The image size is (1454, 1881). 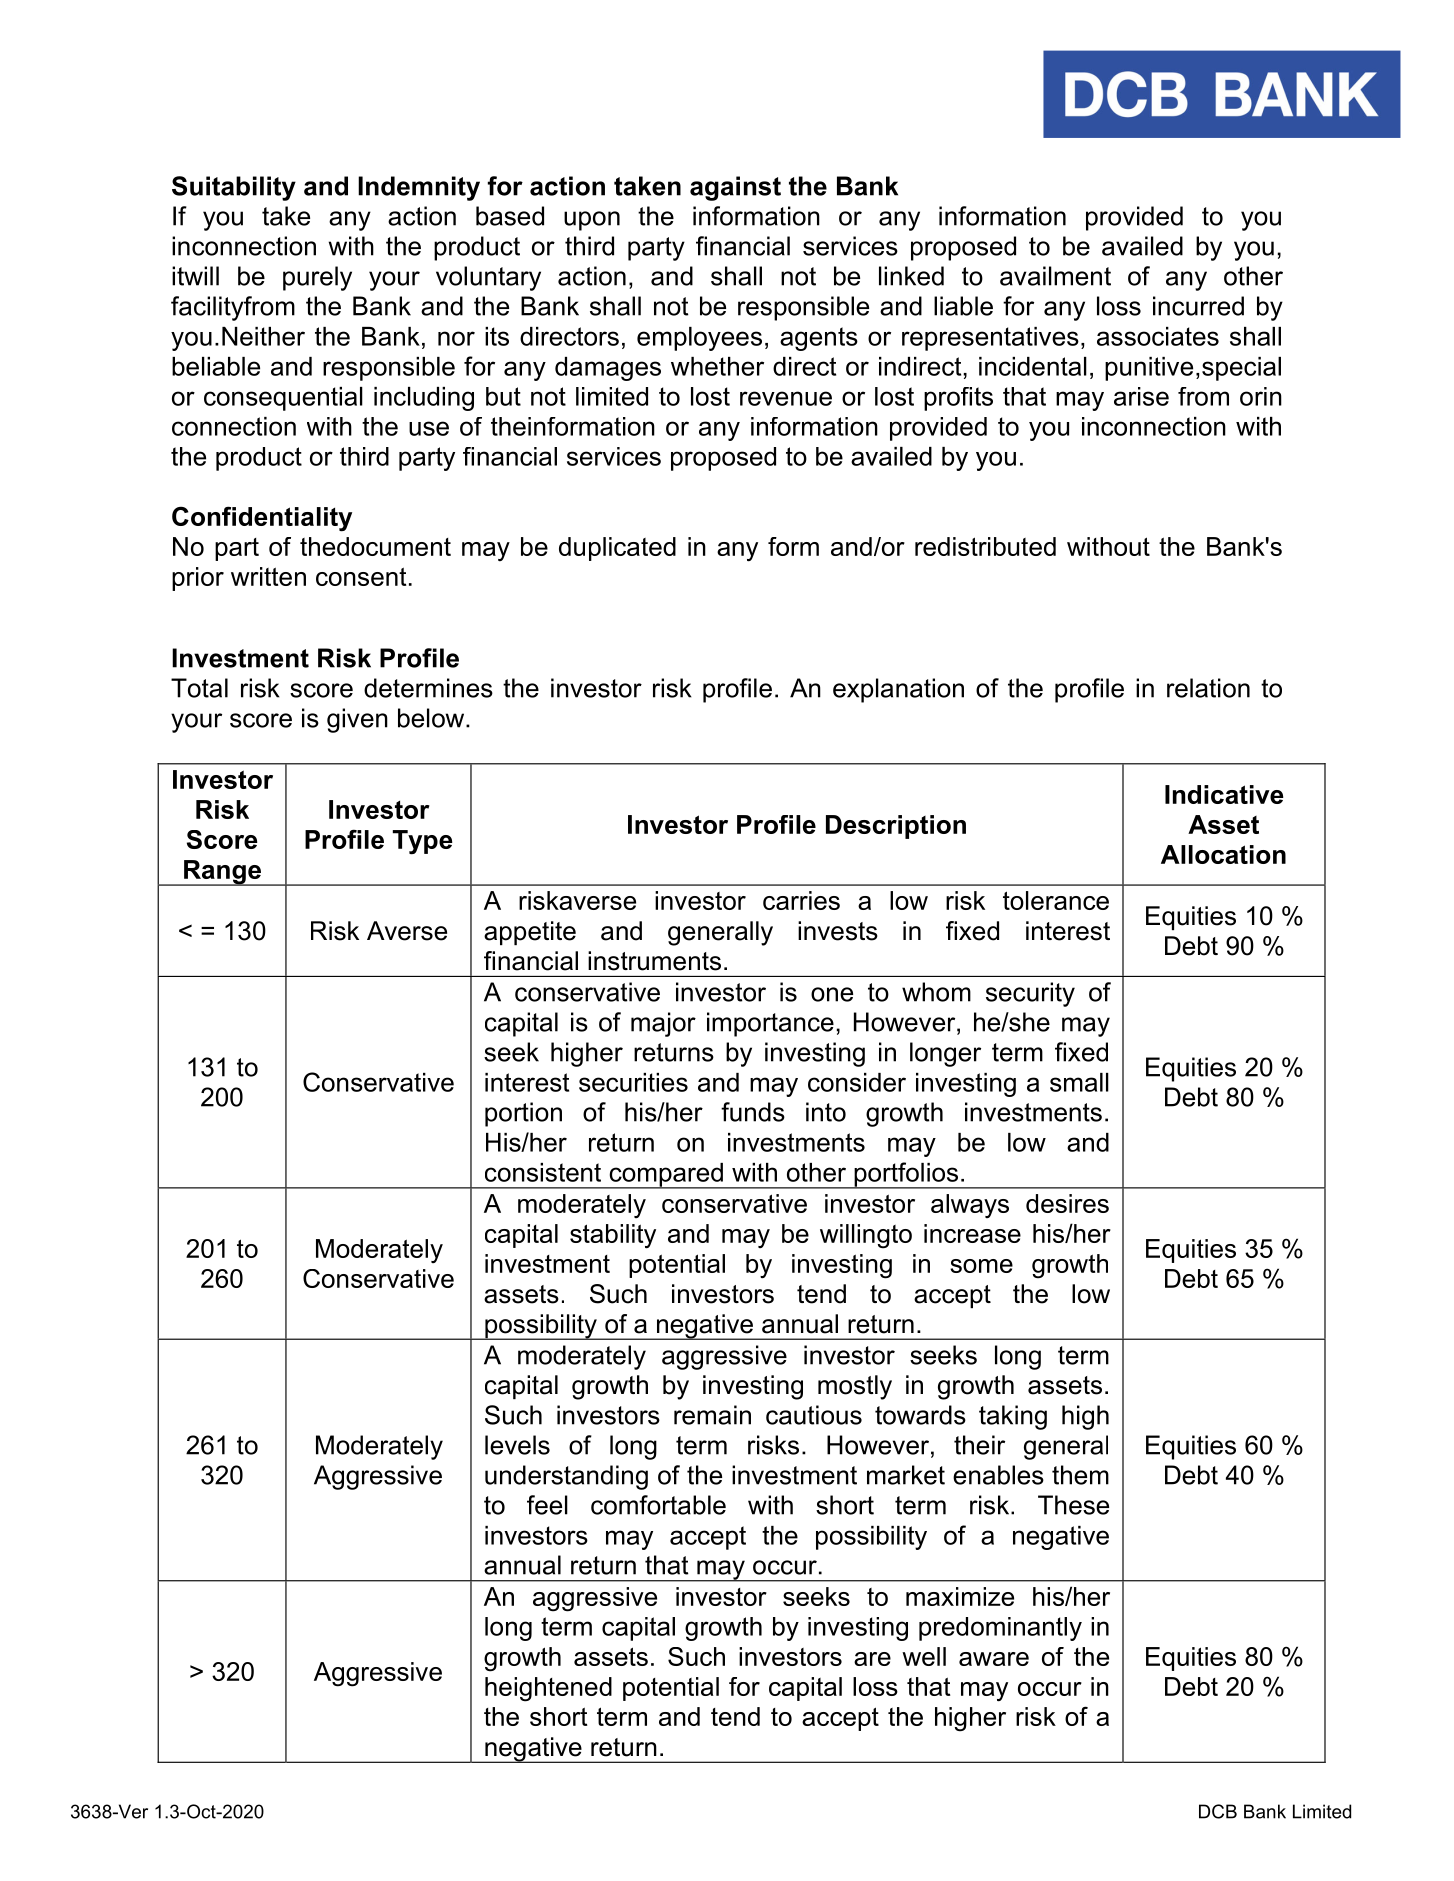 I want to click on incurred, so click(x=1198, y=306).
